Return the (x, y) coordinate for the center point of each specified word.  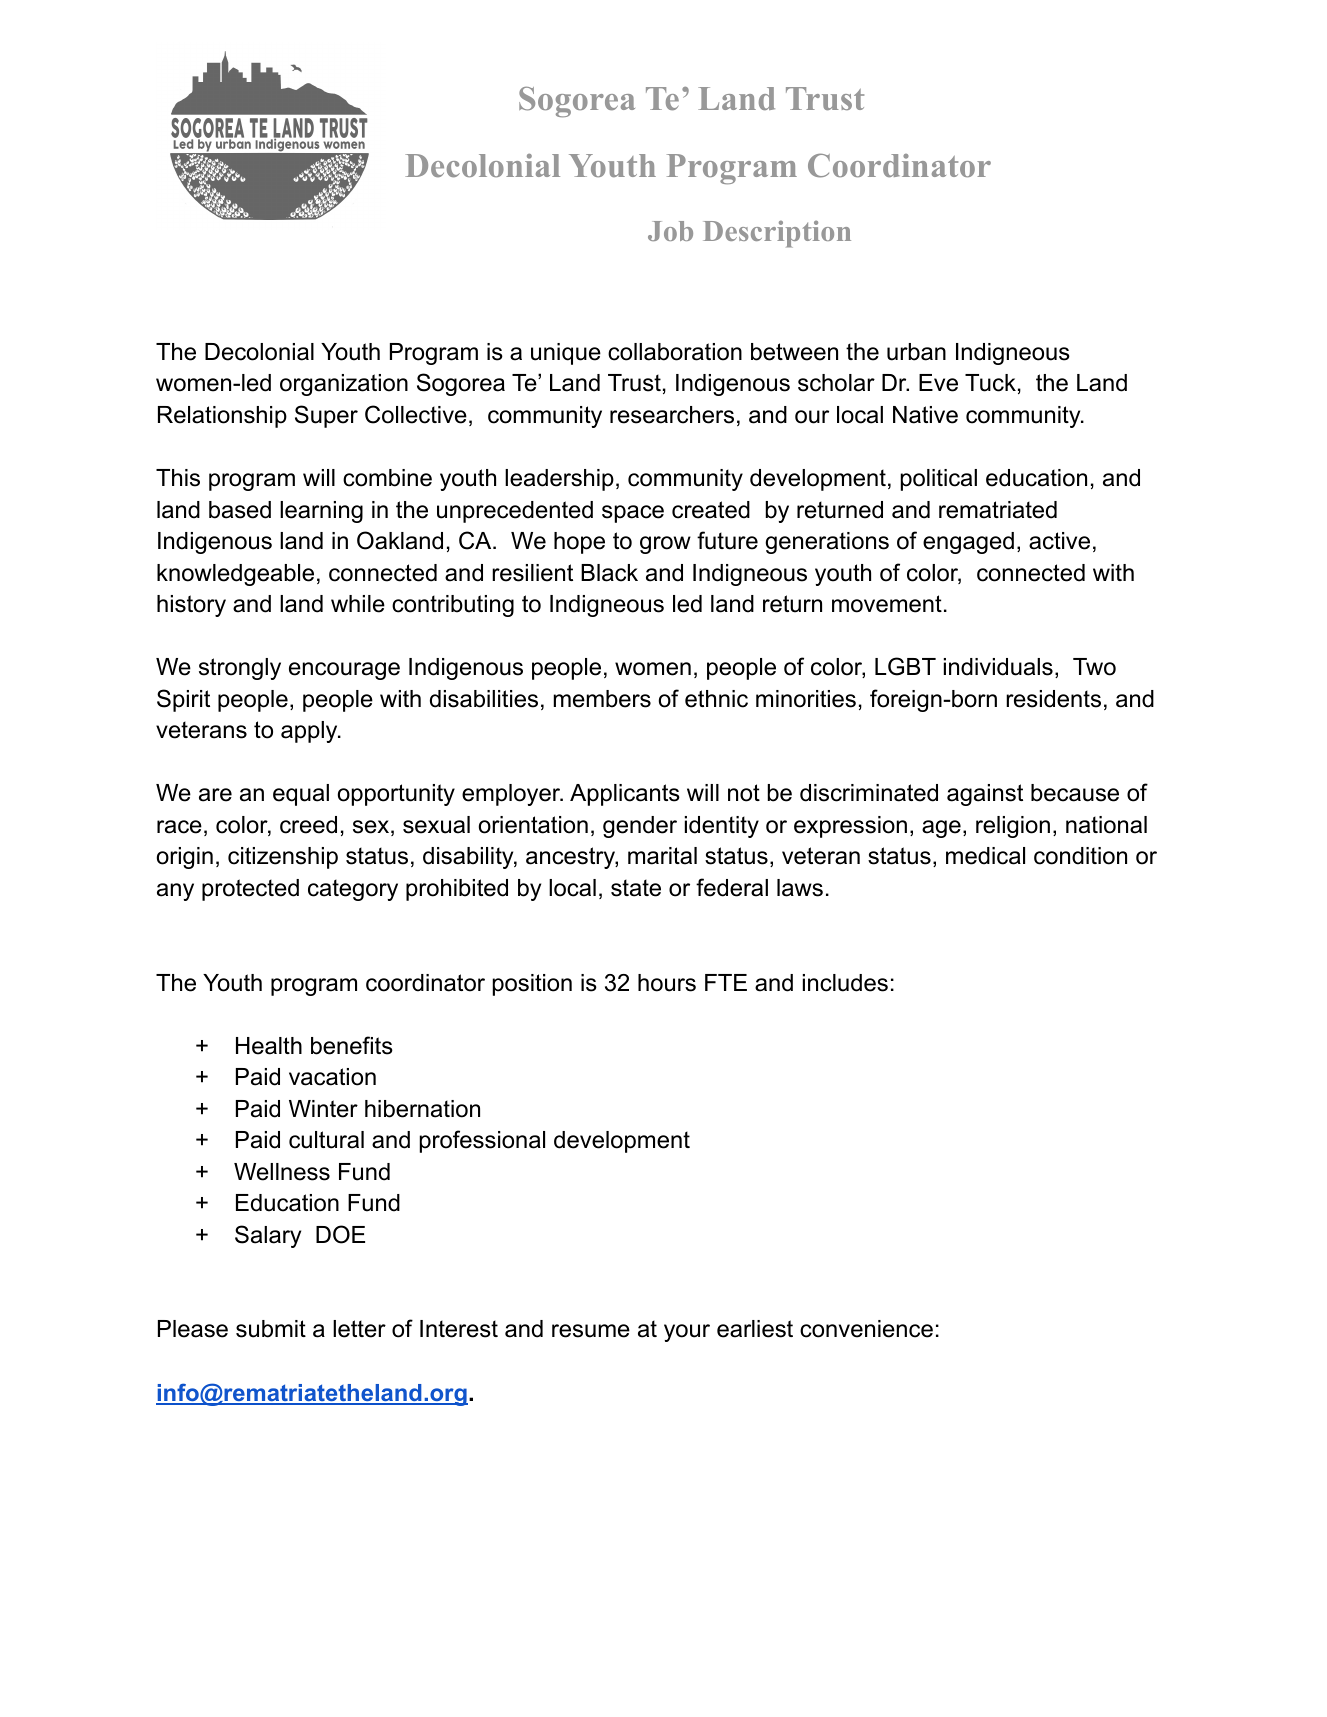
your (687, 1333)
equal (301, 795)
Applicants (625, 795)
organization (344, 385)
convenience (866, 1329)
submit (271, 1329)
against (985, 795)
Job (670, 231)
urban (916, 352)
